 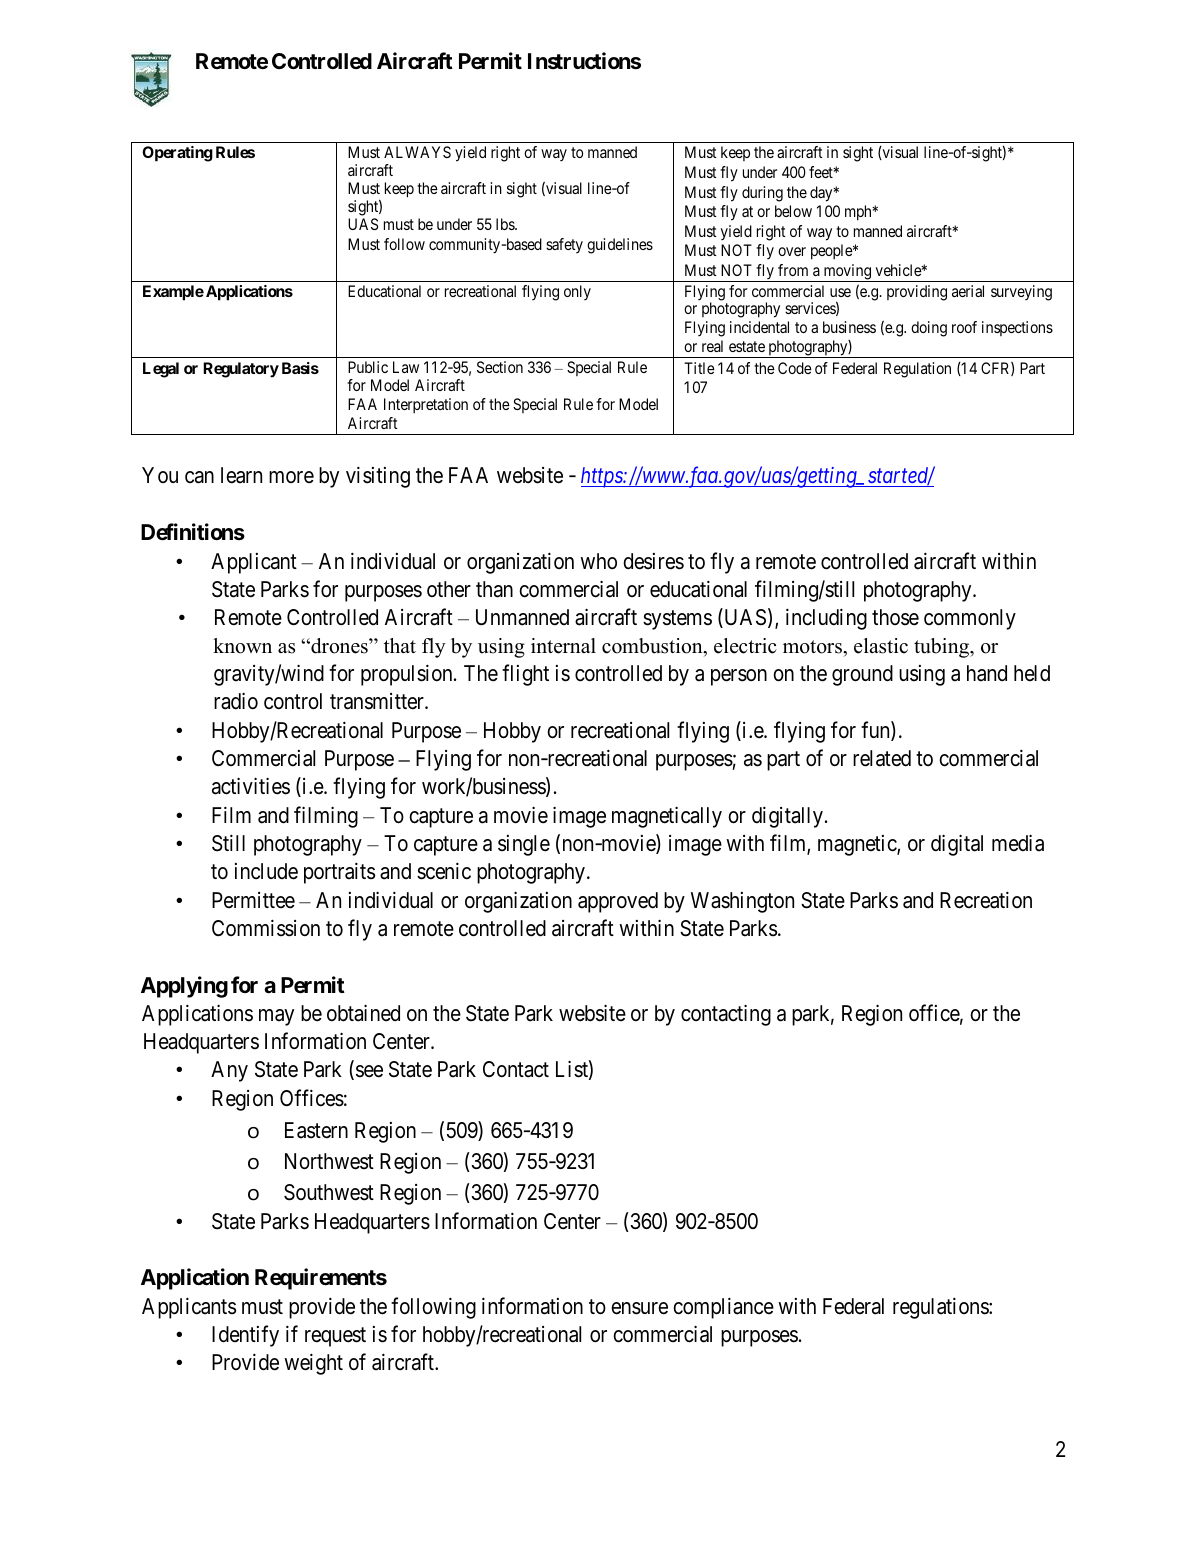 I want to click on approved, so click(x=618, y=902).
